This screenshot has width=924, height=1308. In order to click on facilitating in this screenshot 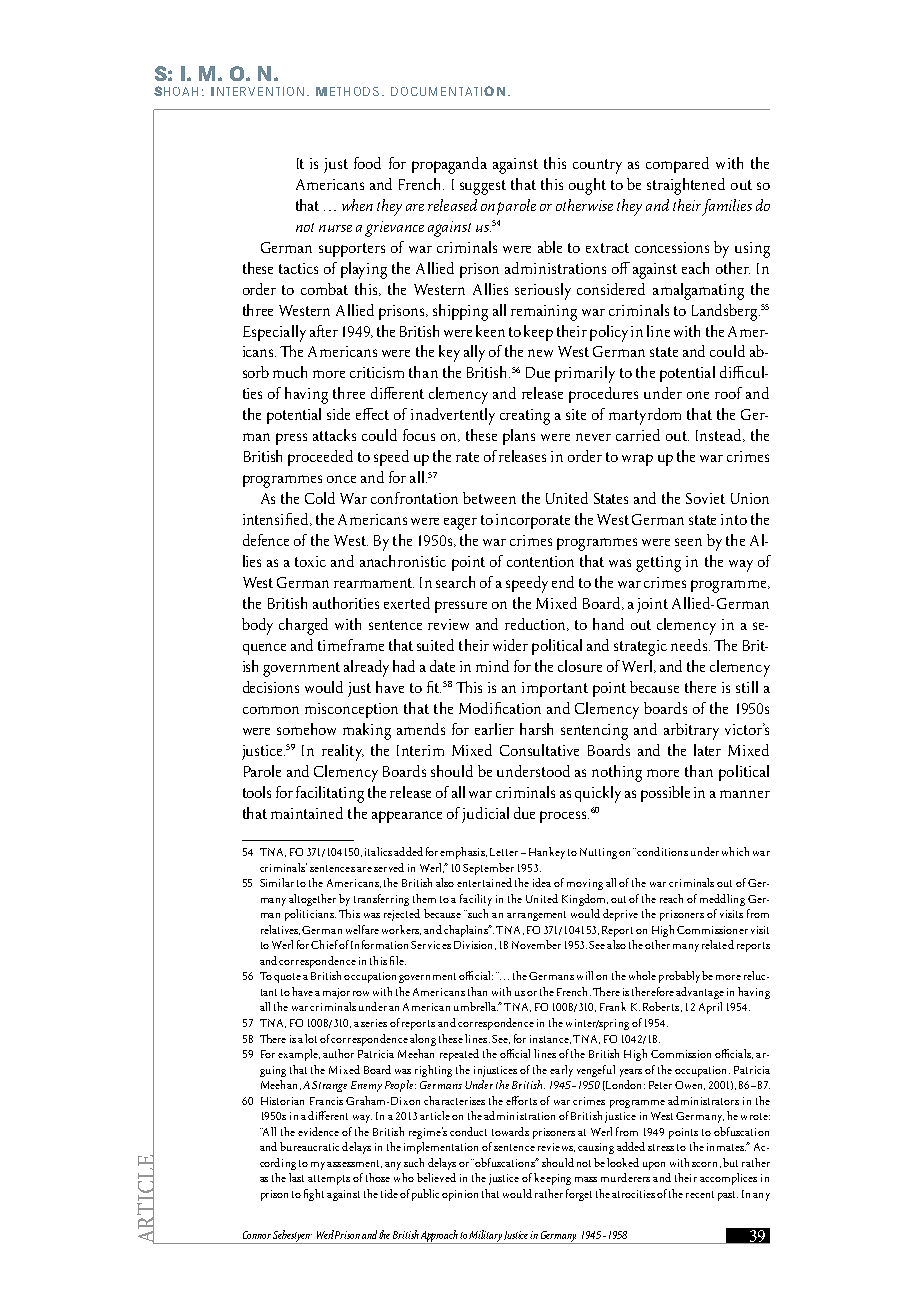, I will do `click(330, 794)`.
